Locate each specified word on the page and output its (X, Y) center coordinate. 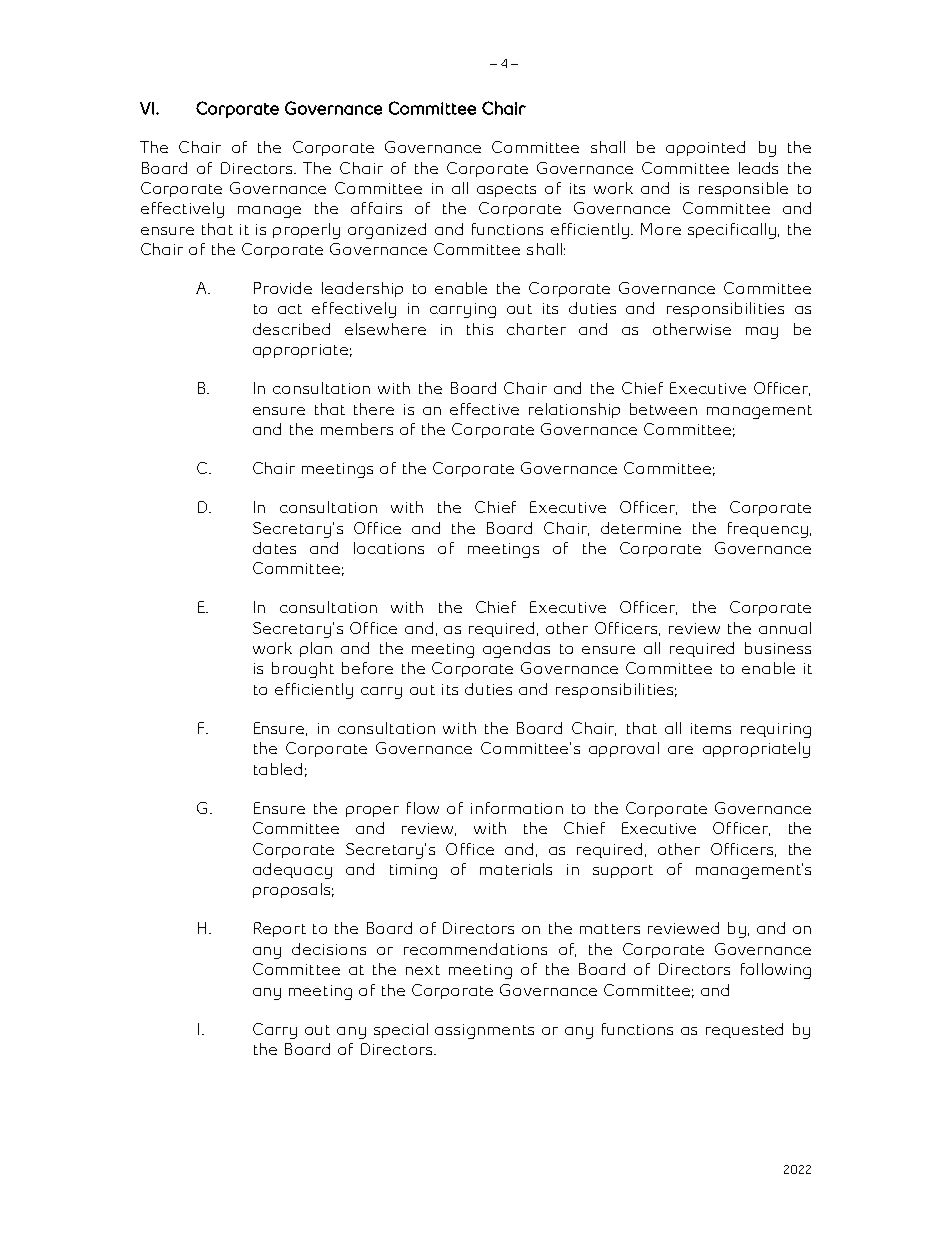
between (663, 409)
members (357, 429)
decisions (329, 949)
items (711, 728)
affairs (376, 208)
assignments (484, 1031)
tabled (278, 769)
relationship (574, 410)
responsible (743, 189)
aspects (506, 190)
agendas (516, 650)
